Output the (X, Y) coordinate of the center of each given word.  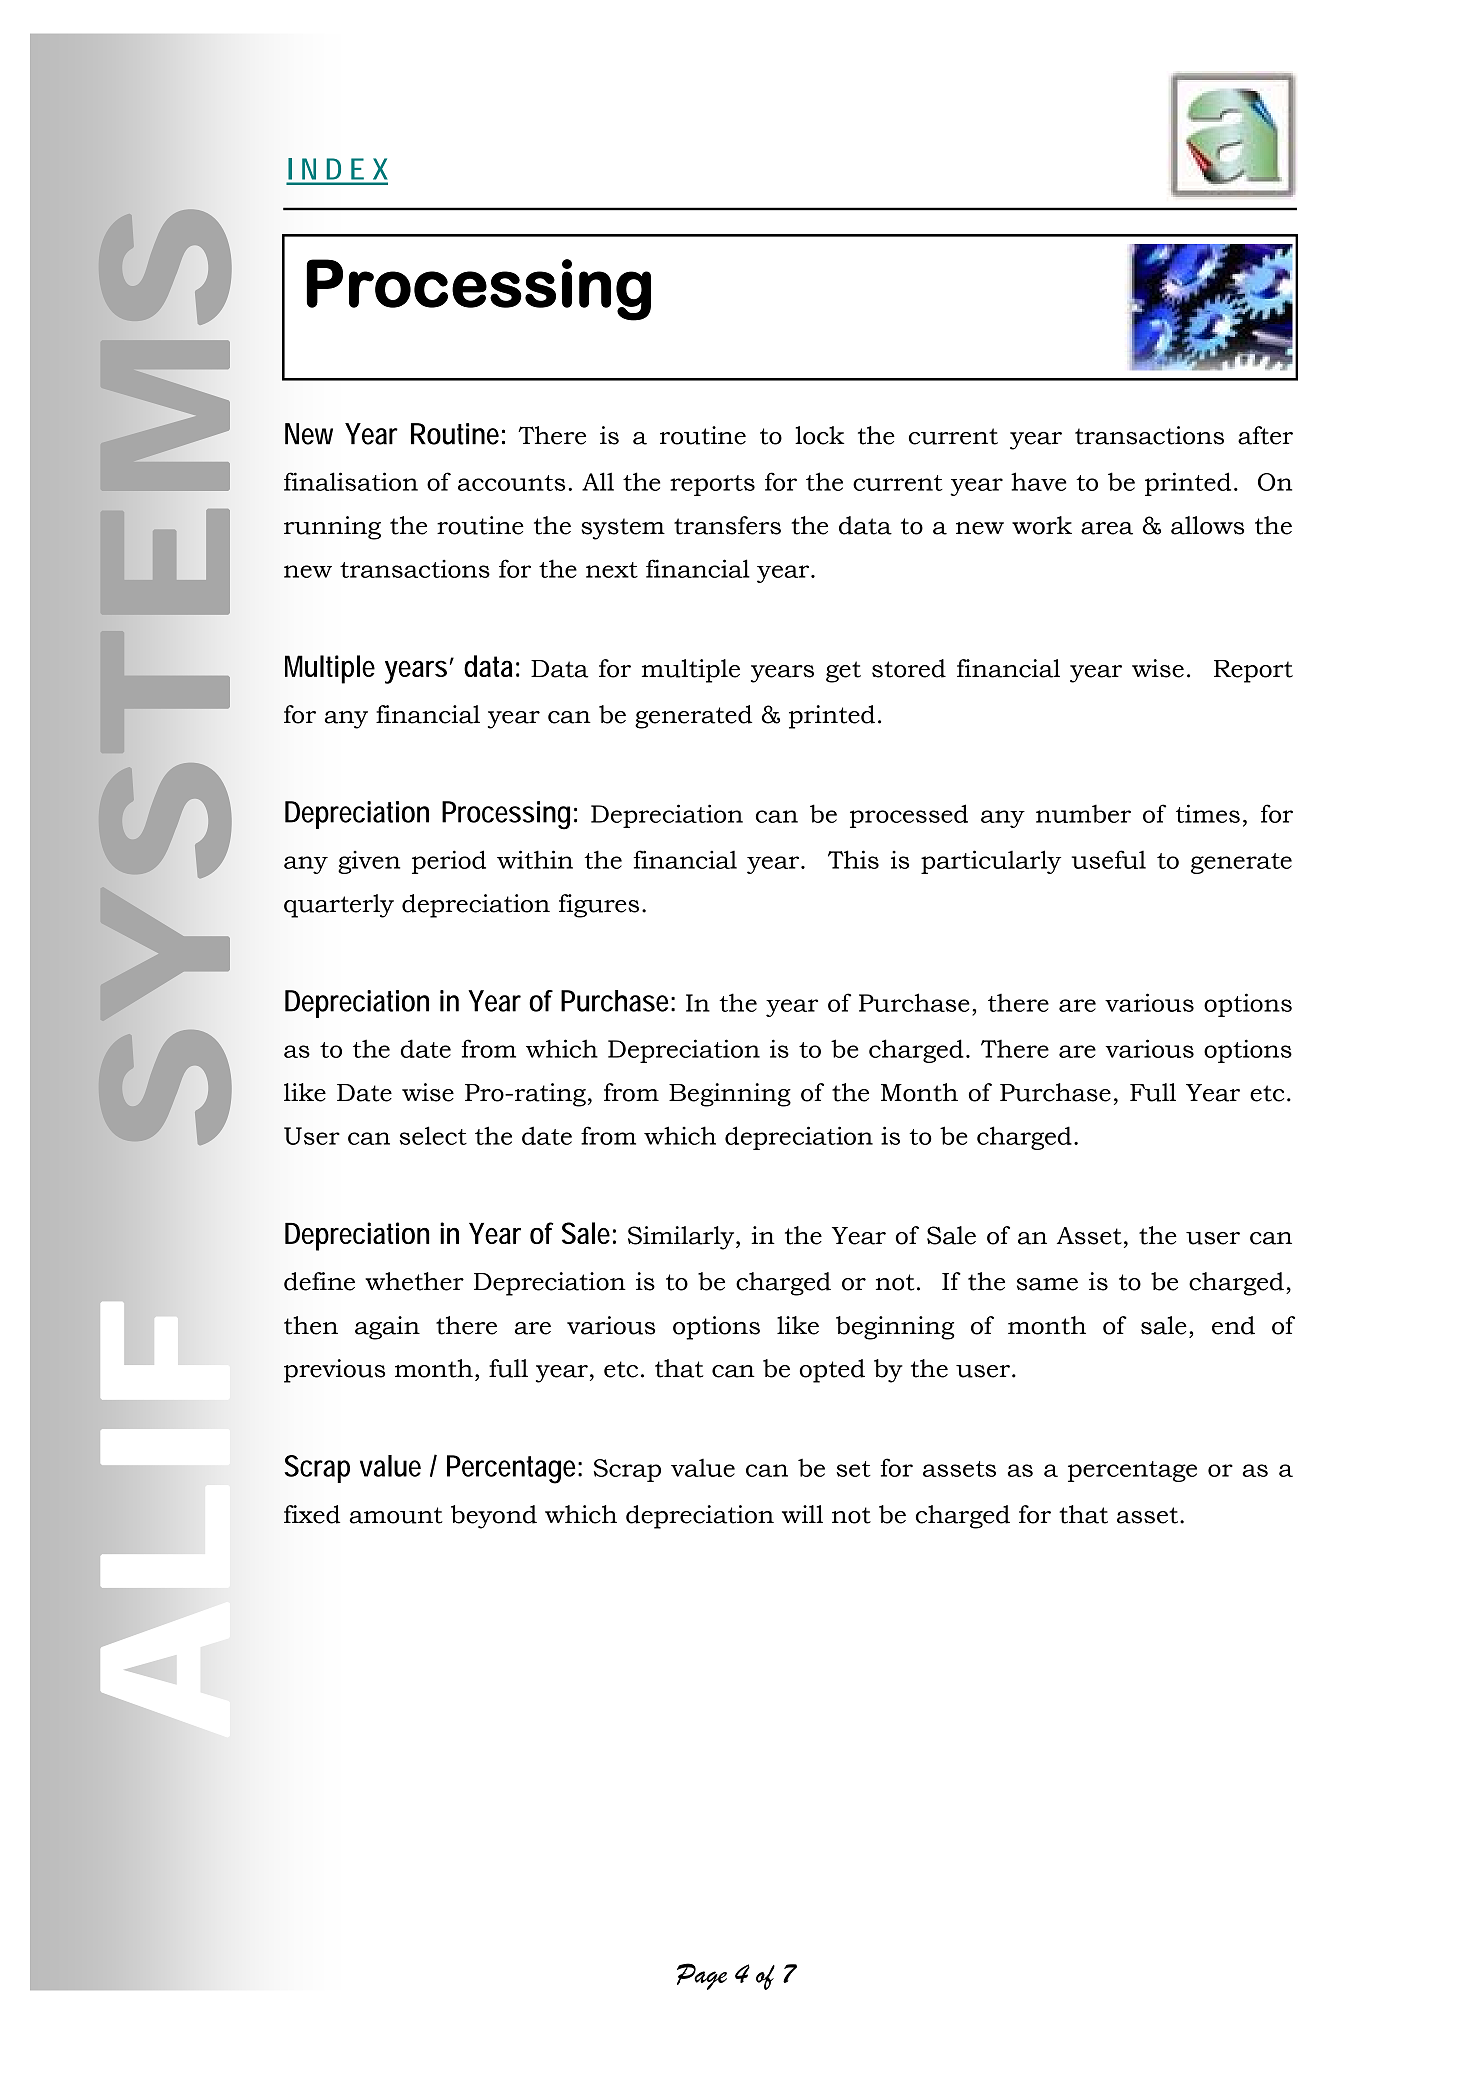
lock (820, 435)
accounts (511, 483)
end (1233, 1325)
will (802, 1514)
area (1107, 528)
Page (702, 1976)
